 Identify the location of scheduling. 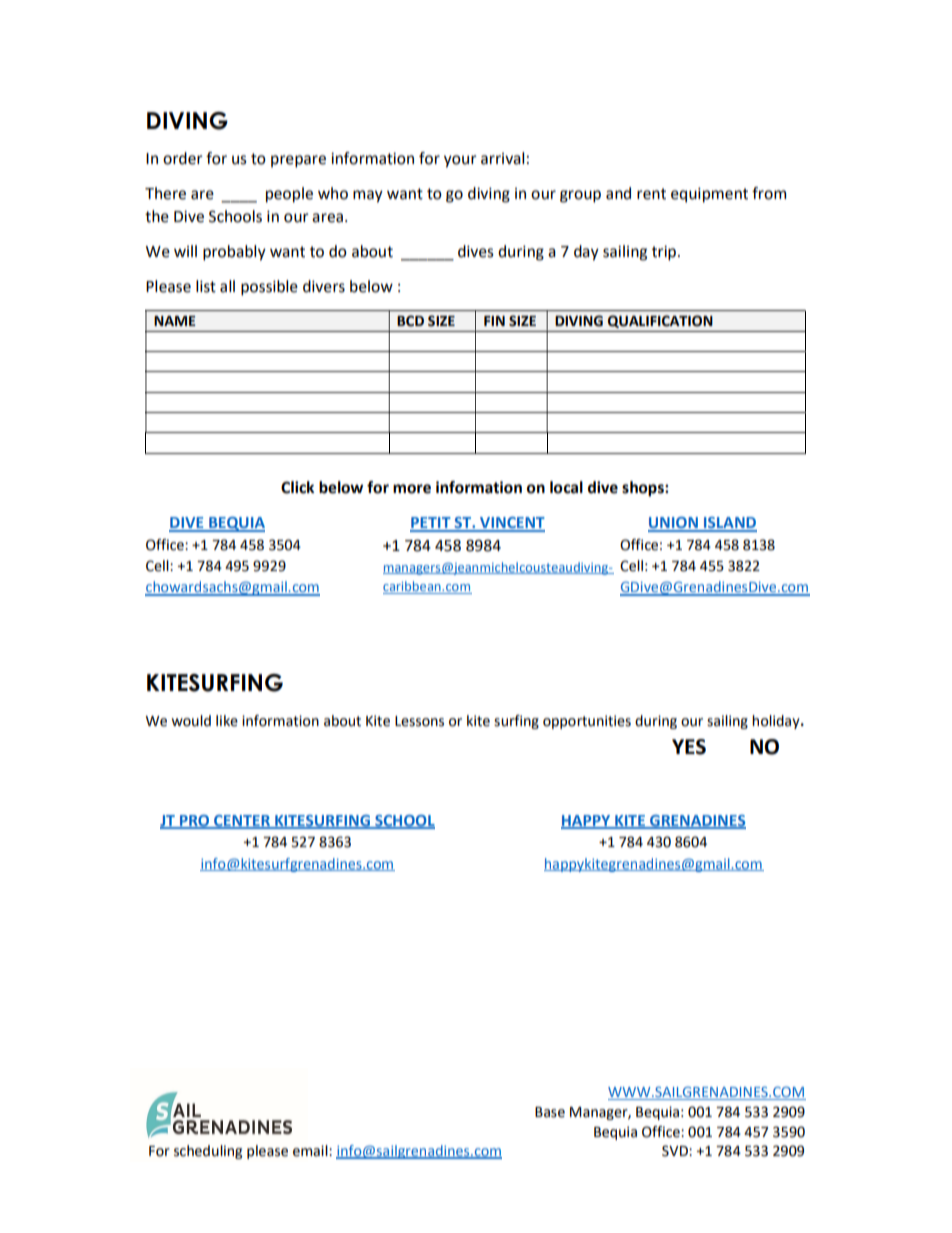
(208, 1152).
